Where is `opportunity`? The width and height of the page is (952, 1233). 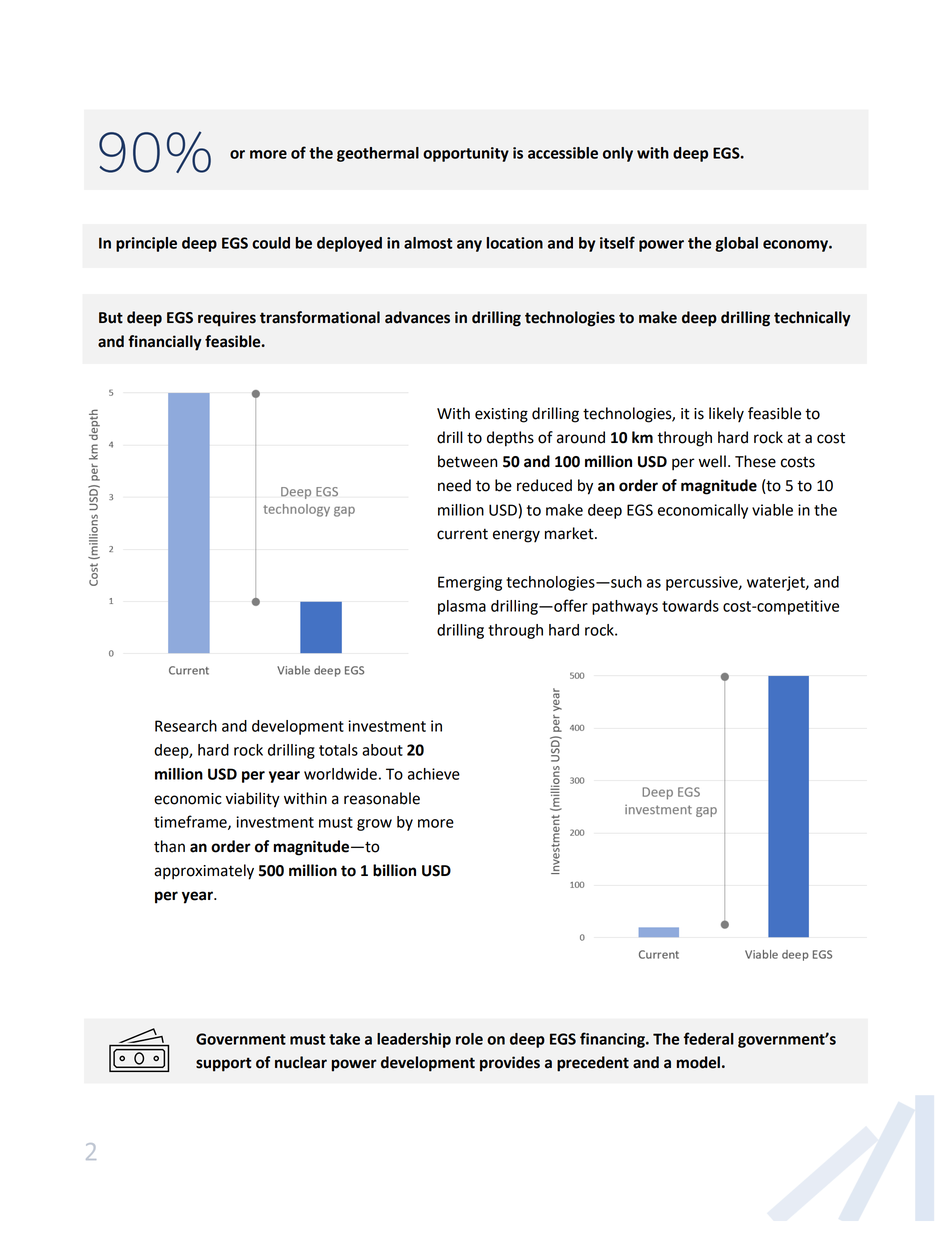 opportunity is located at coordinates (466, 154).
